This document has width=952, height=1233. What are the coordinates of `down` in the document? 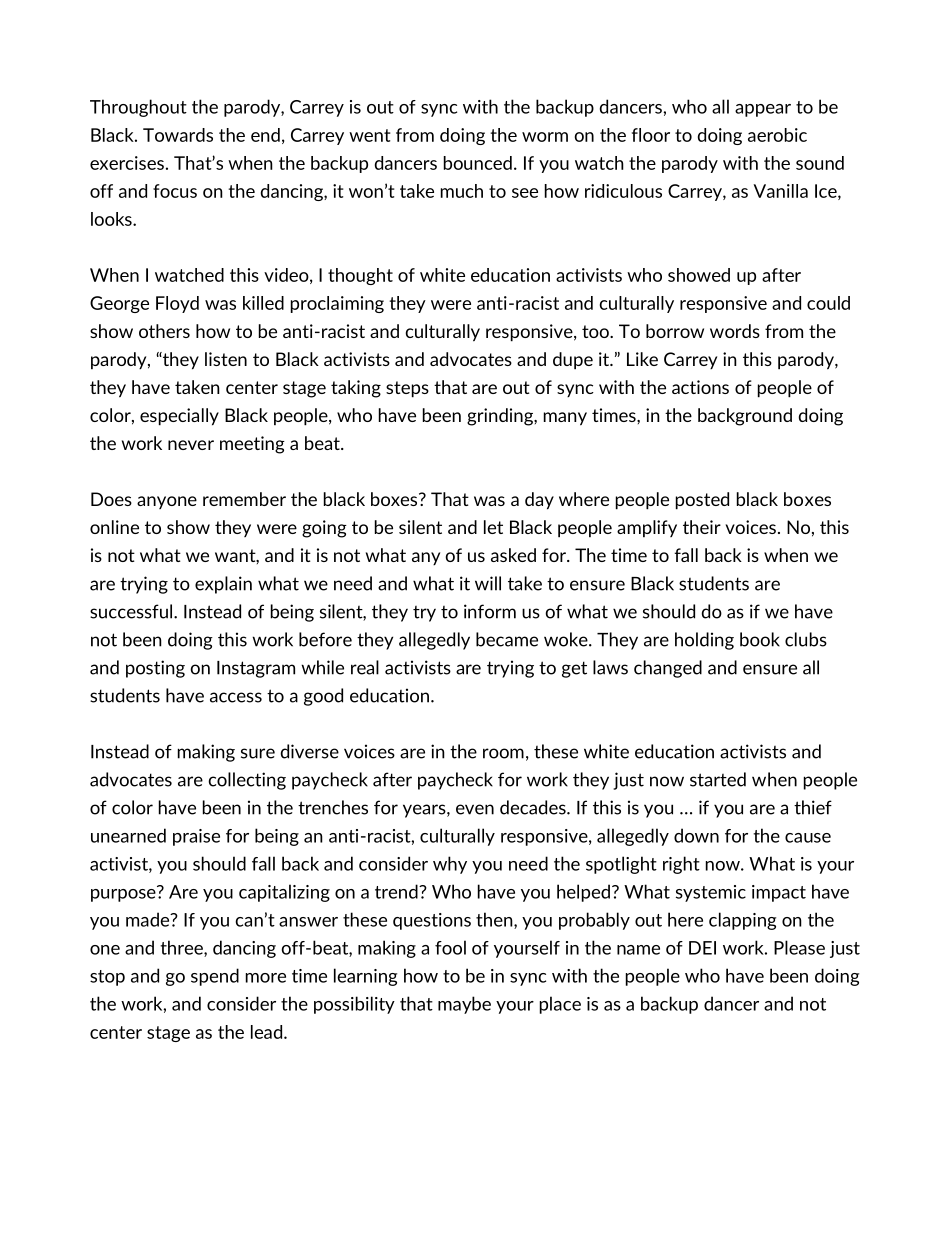 It's located at (696, 835).
